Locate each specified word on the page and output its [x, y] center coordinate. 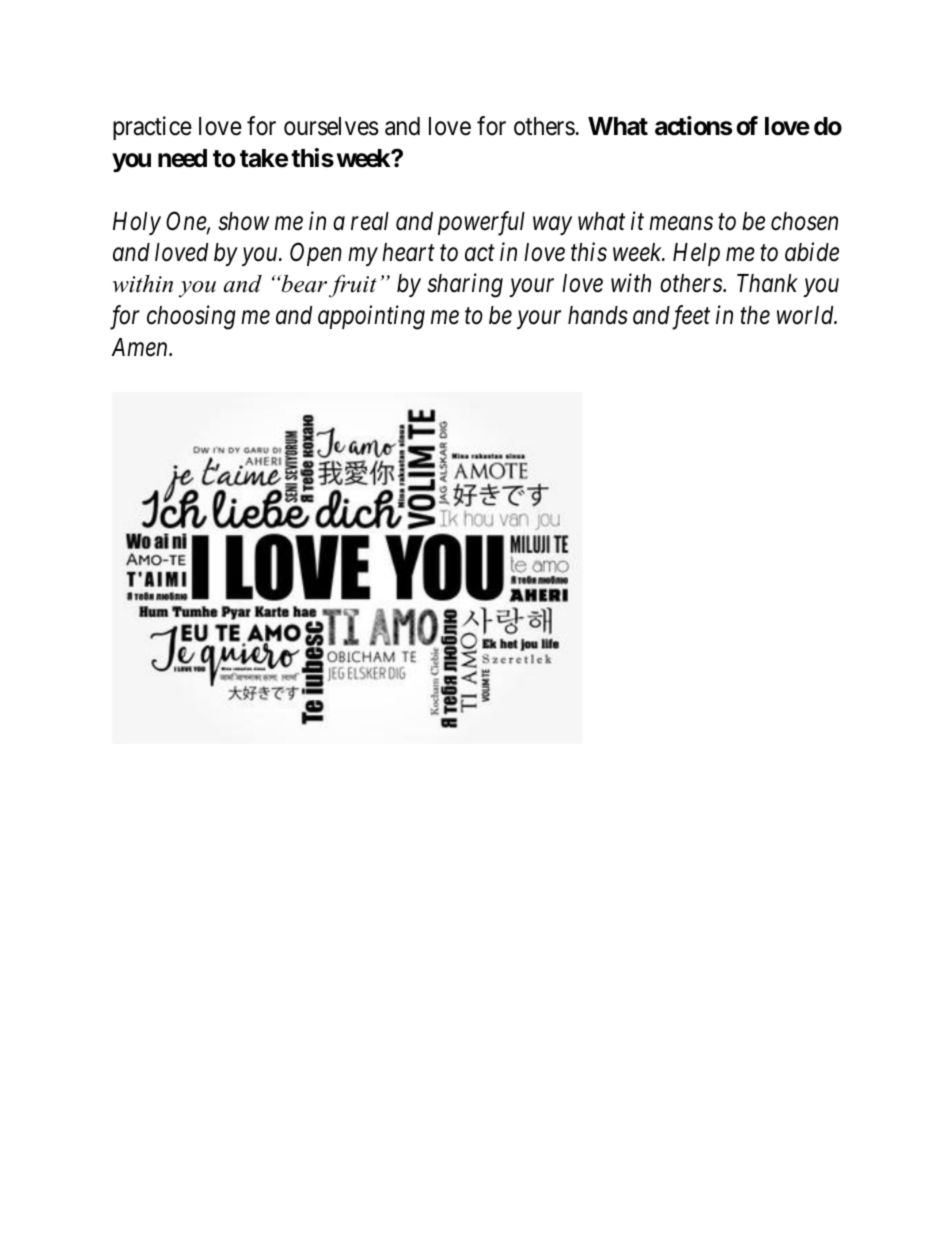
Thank [767, 283]
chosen [804, 221]
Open [316, 254]
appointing [371, 318]
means [681, 224]
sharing [465, 286]
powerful [481, 223]
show [244, 221]
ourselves [331, 126]
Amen [141, 347]
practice [152, 128]
